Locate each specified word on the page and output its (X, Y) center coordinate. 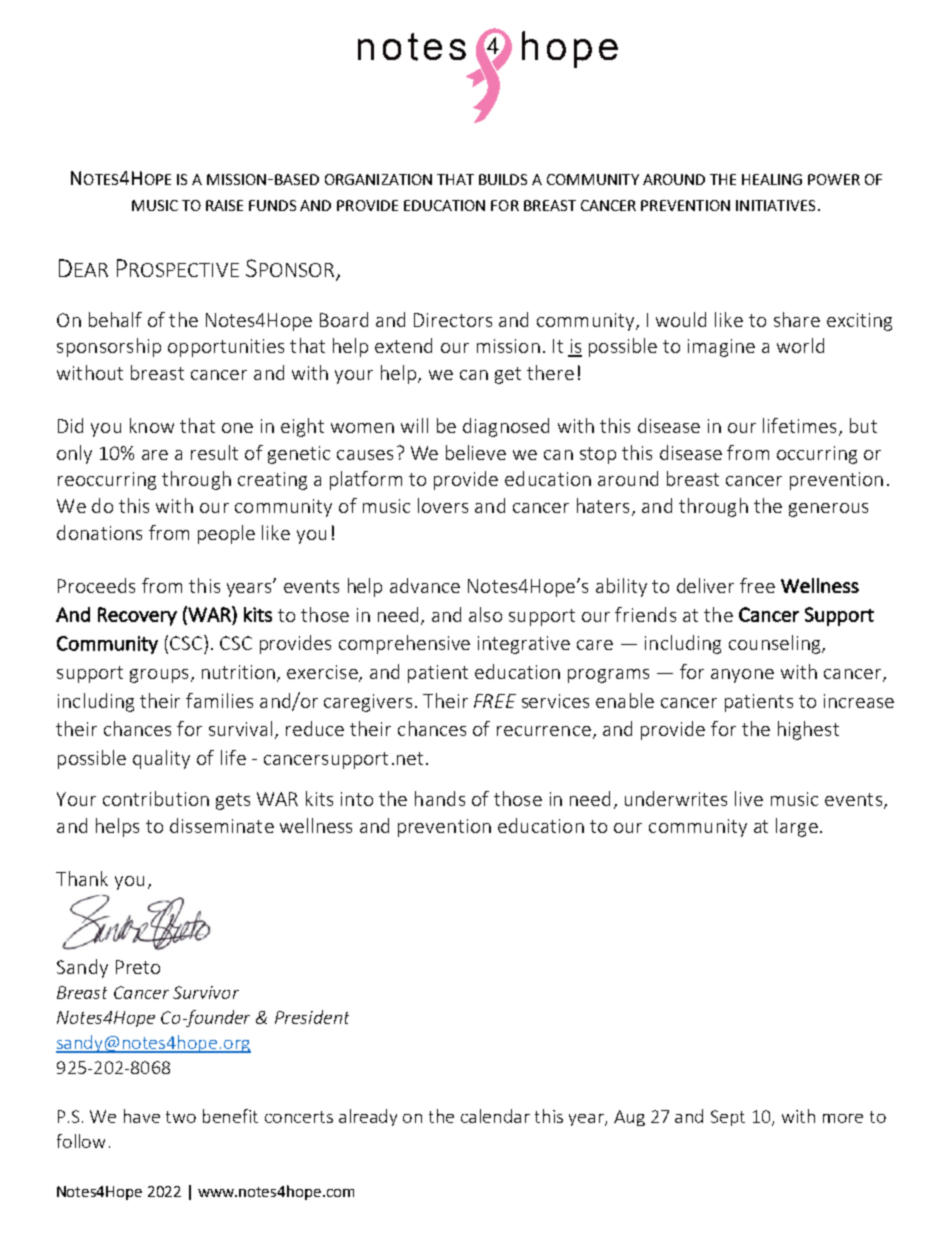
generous (828, 510)
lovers (443, 505)
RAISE (224, 205)
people (226, 534)
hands (440, 798)
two (181, 1117)
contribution (156, 798)
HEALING (772, 179)
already (368, 1117)
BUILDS (503, 179)
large (797, 827)
